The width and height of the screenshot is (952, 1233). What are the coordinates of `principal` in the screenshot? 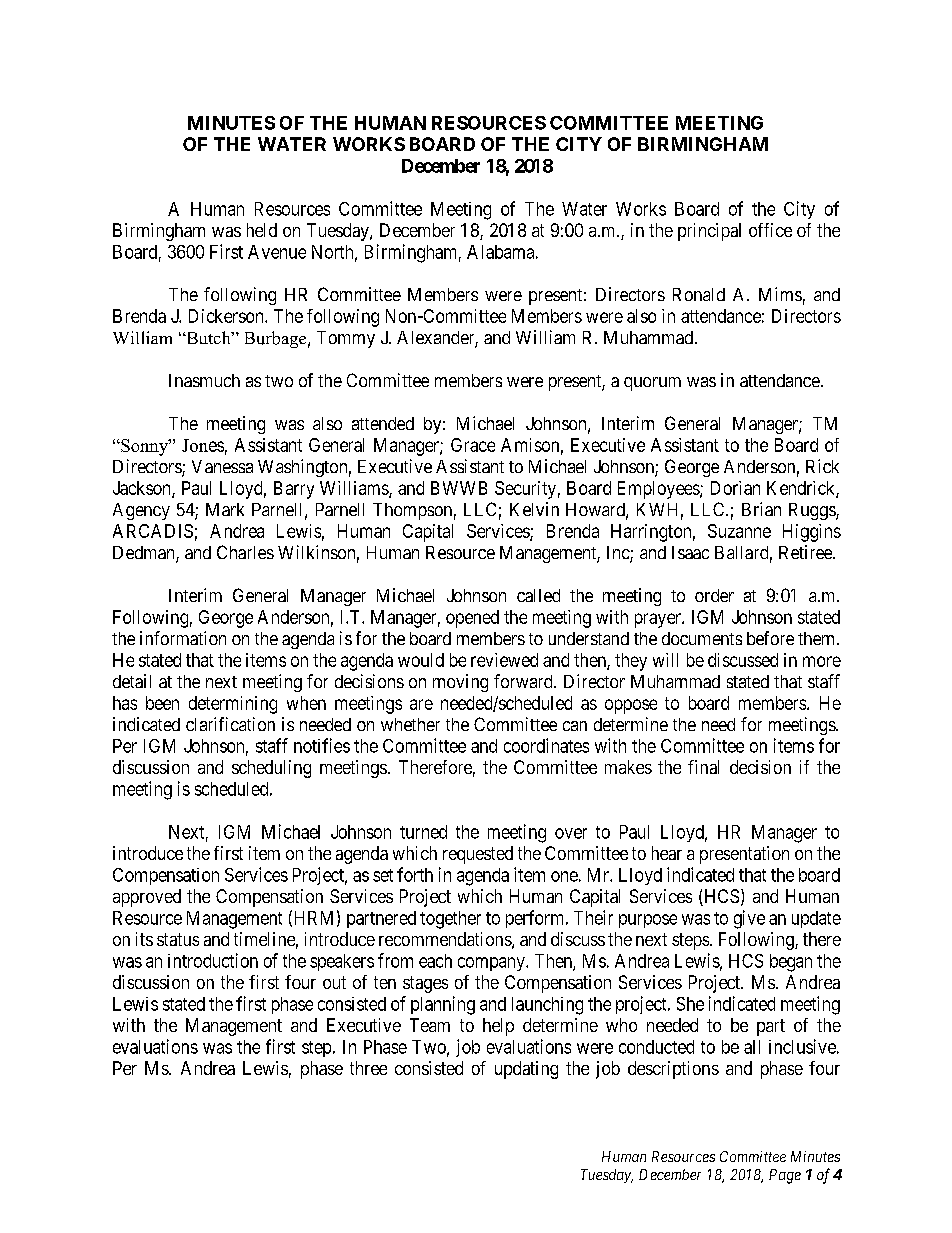 It's located at (709, 232).
